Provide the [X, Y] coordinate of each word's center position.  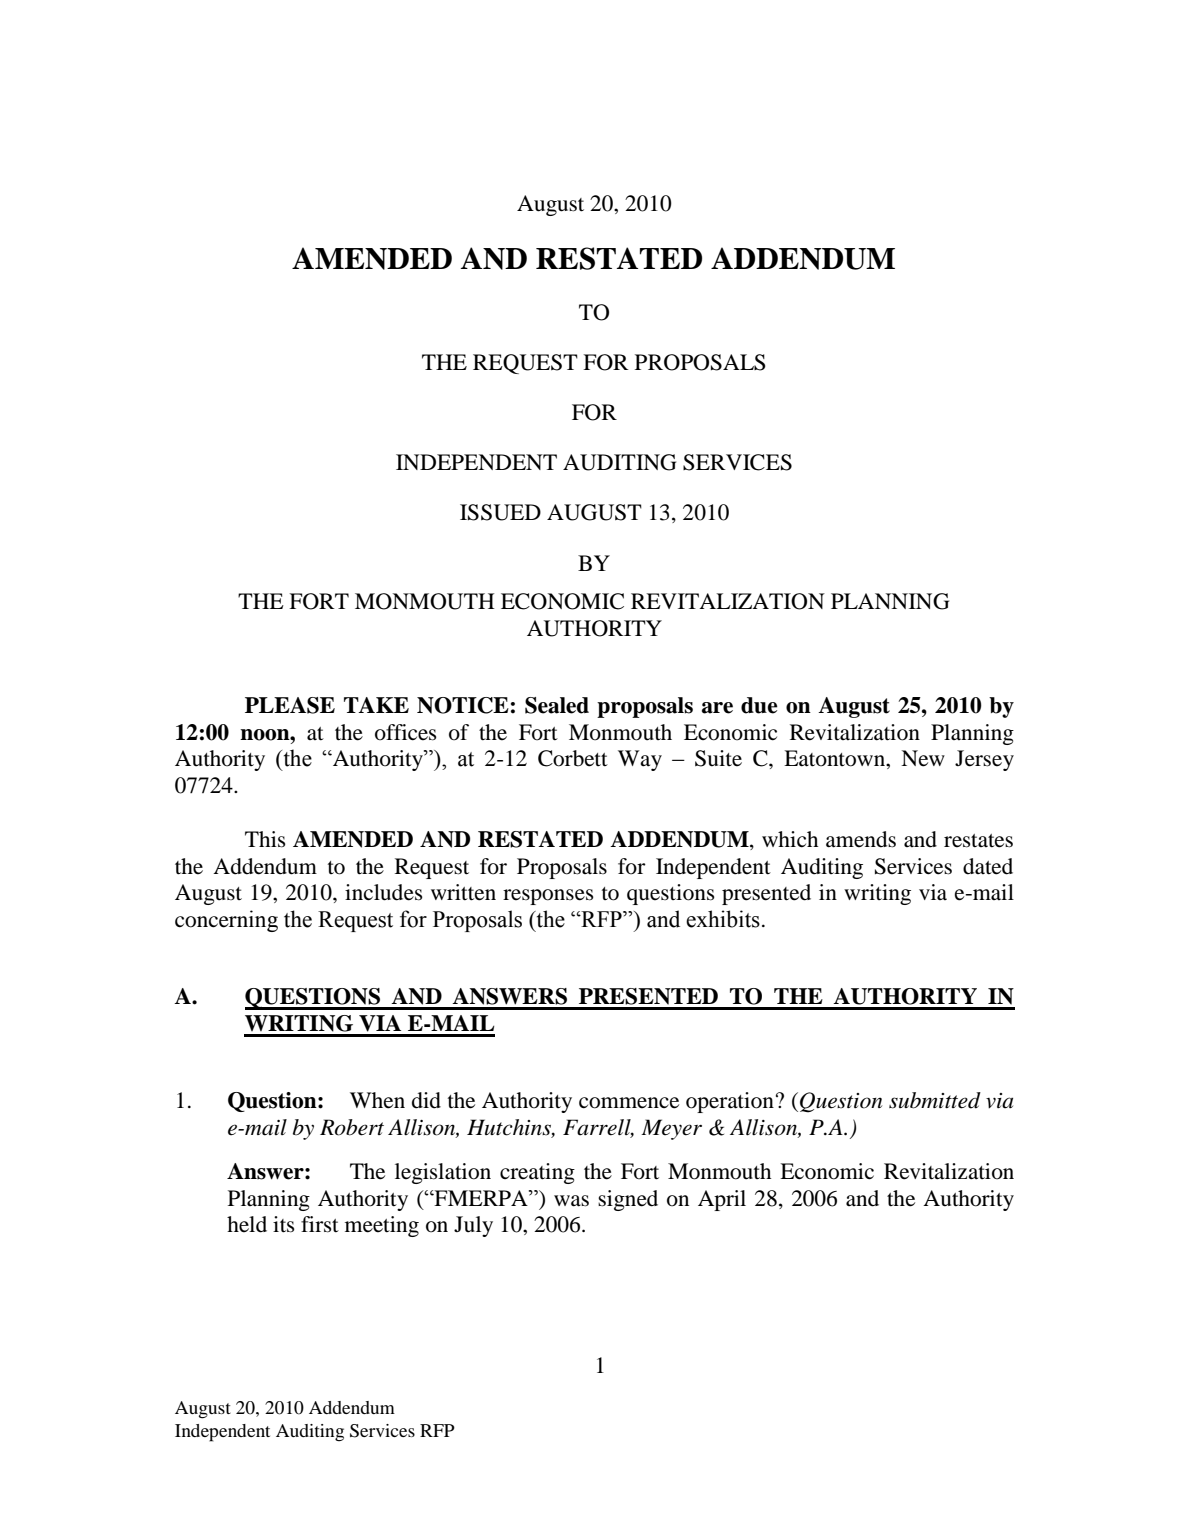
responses [548, 897]
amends [861, 839]
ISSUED [500, 512]
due [759, 705]
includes [384, 892]
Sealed [557, 705]
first [320, 1224]
